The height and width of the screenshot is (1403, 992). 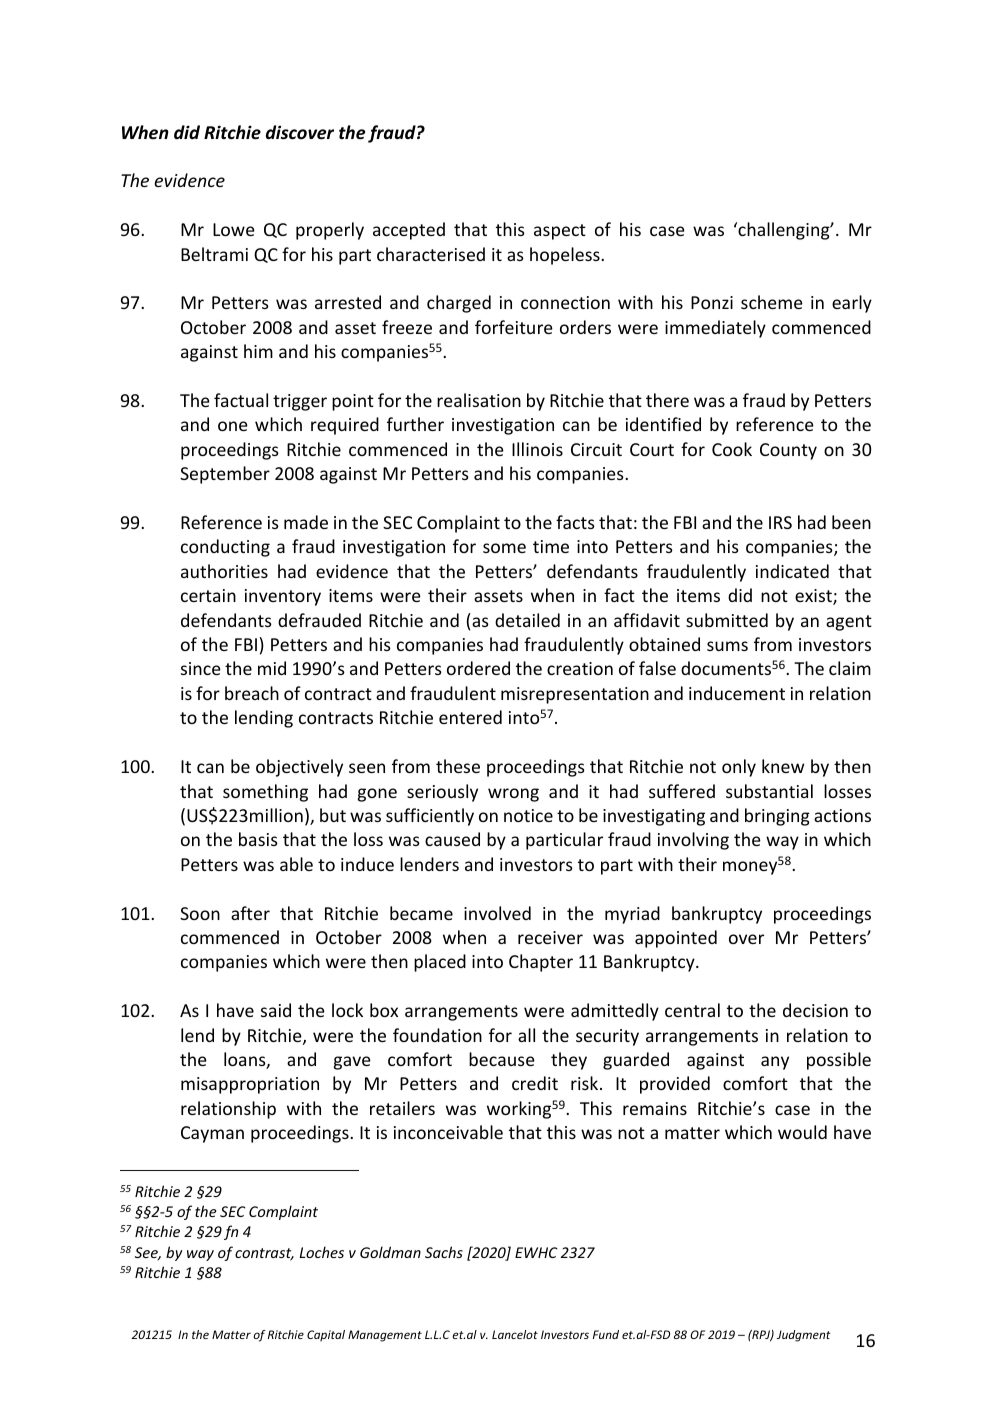 What do you see at coordinates (775, 1063) in the screenshot?
I see `any` at bounding box center [775, 1063].
